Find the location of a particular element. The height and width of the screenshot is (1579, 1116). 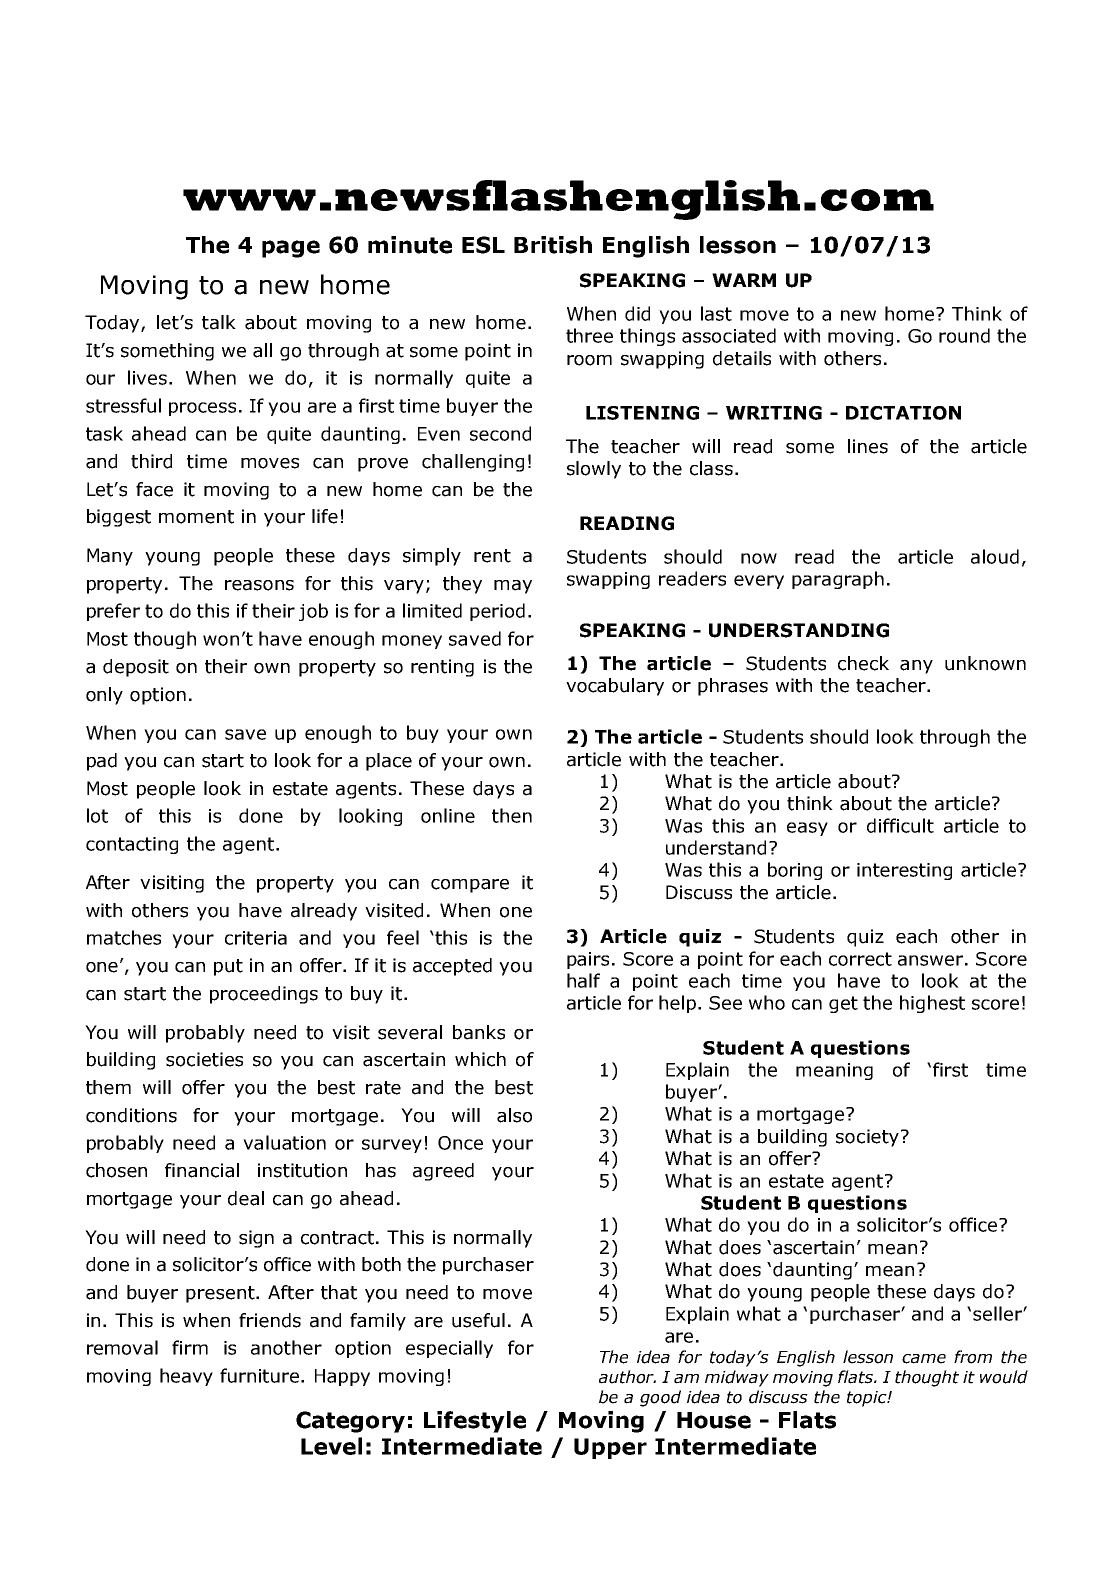

talk is located at coordinates (219, 322).
